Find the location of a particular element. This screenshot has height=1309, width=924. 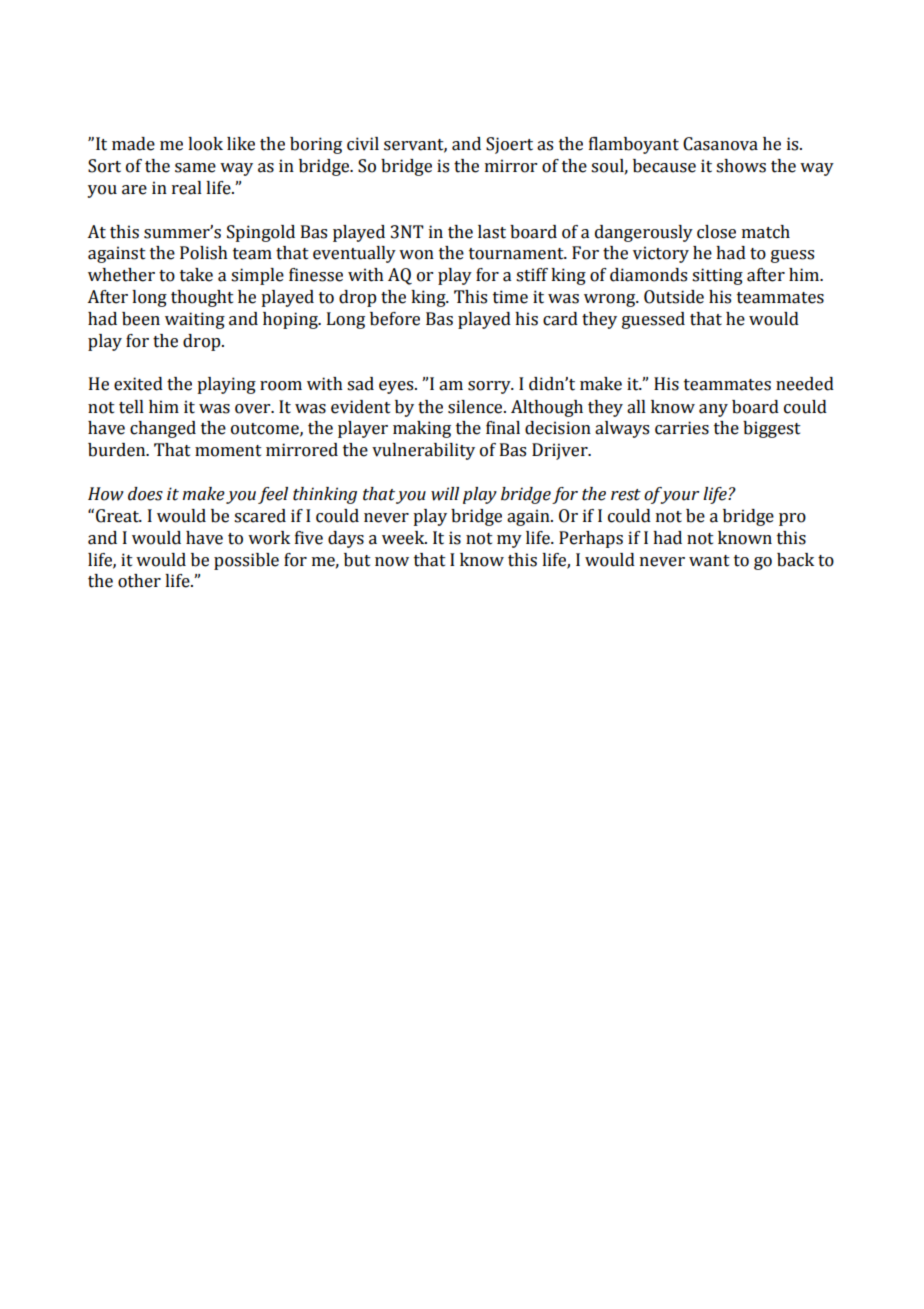

but is located at coordinates (357, 560).
